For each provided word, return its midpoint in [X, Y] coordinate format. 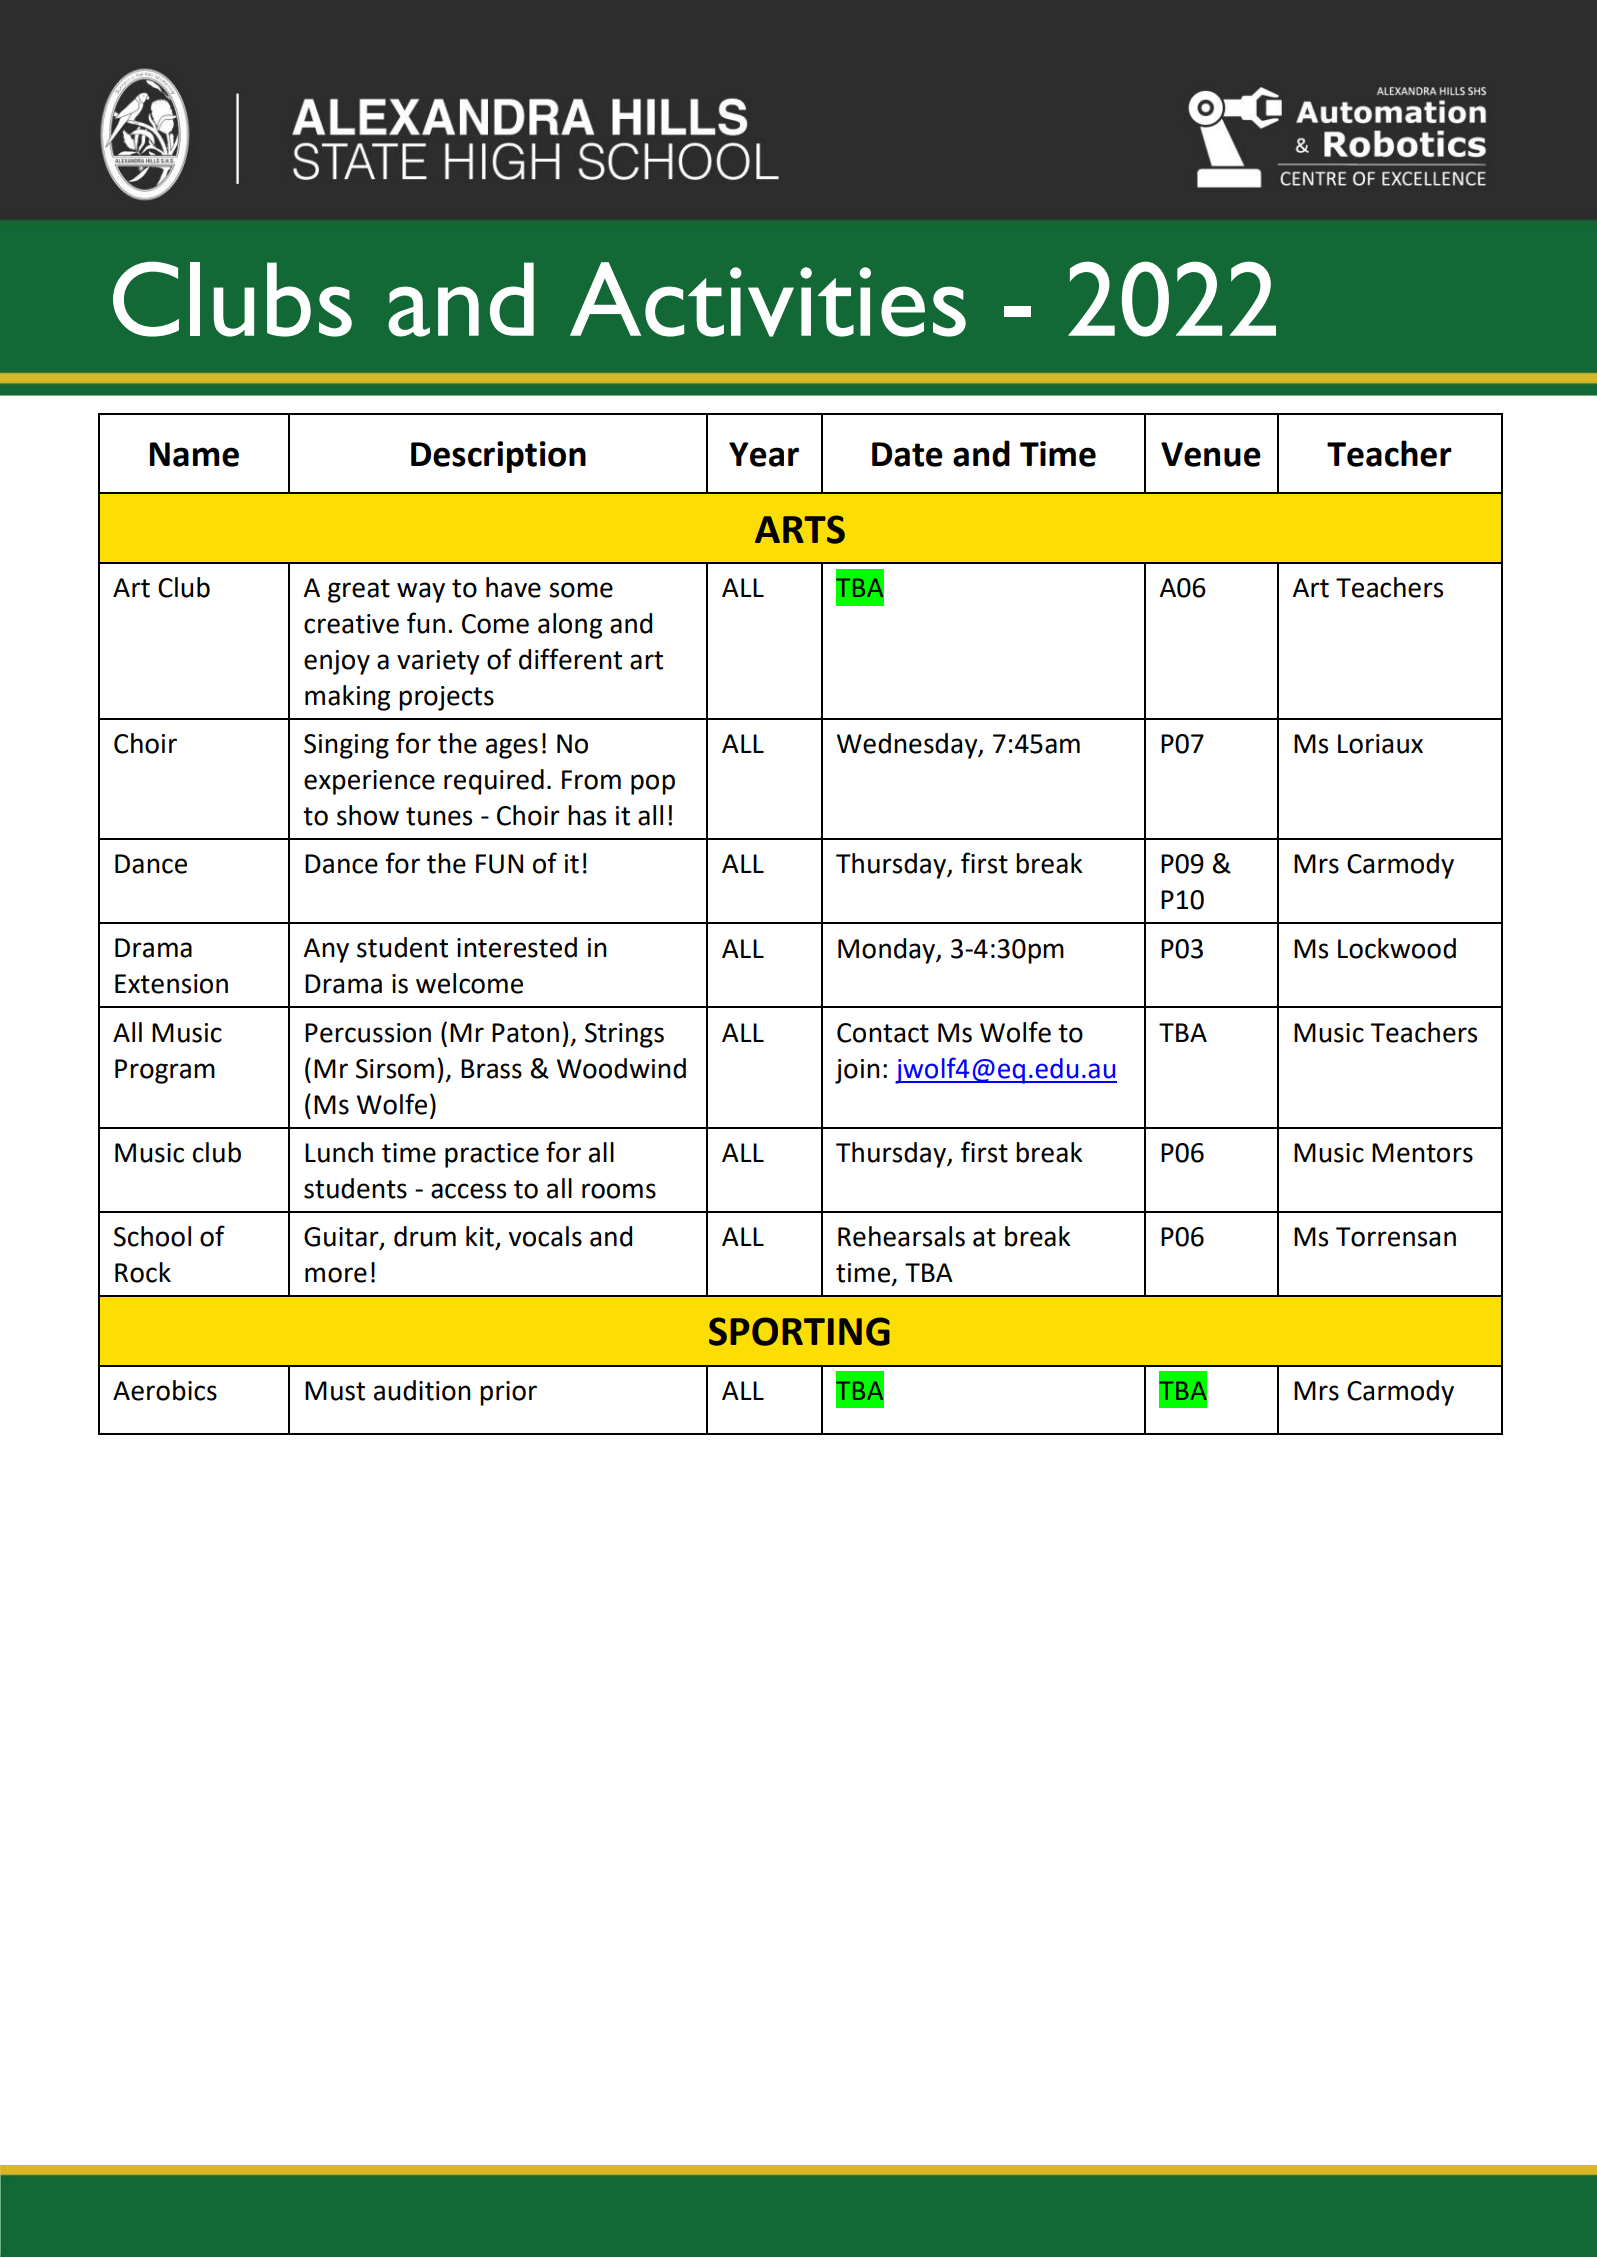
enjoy [337, 662]
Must [335, 1391]
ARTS [800, 529]
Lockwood [1397, 948]
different [570, 659]
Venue [1211, 454]
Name [194, 454]
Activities [768, 299]
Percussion [368, 1033]
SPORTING [799, 1331]
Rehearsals [901, 1236]
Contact [883, 1033]
